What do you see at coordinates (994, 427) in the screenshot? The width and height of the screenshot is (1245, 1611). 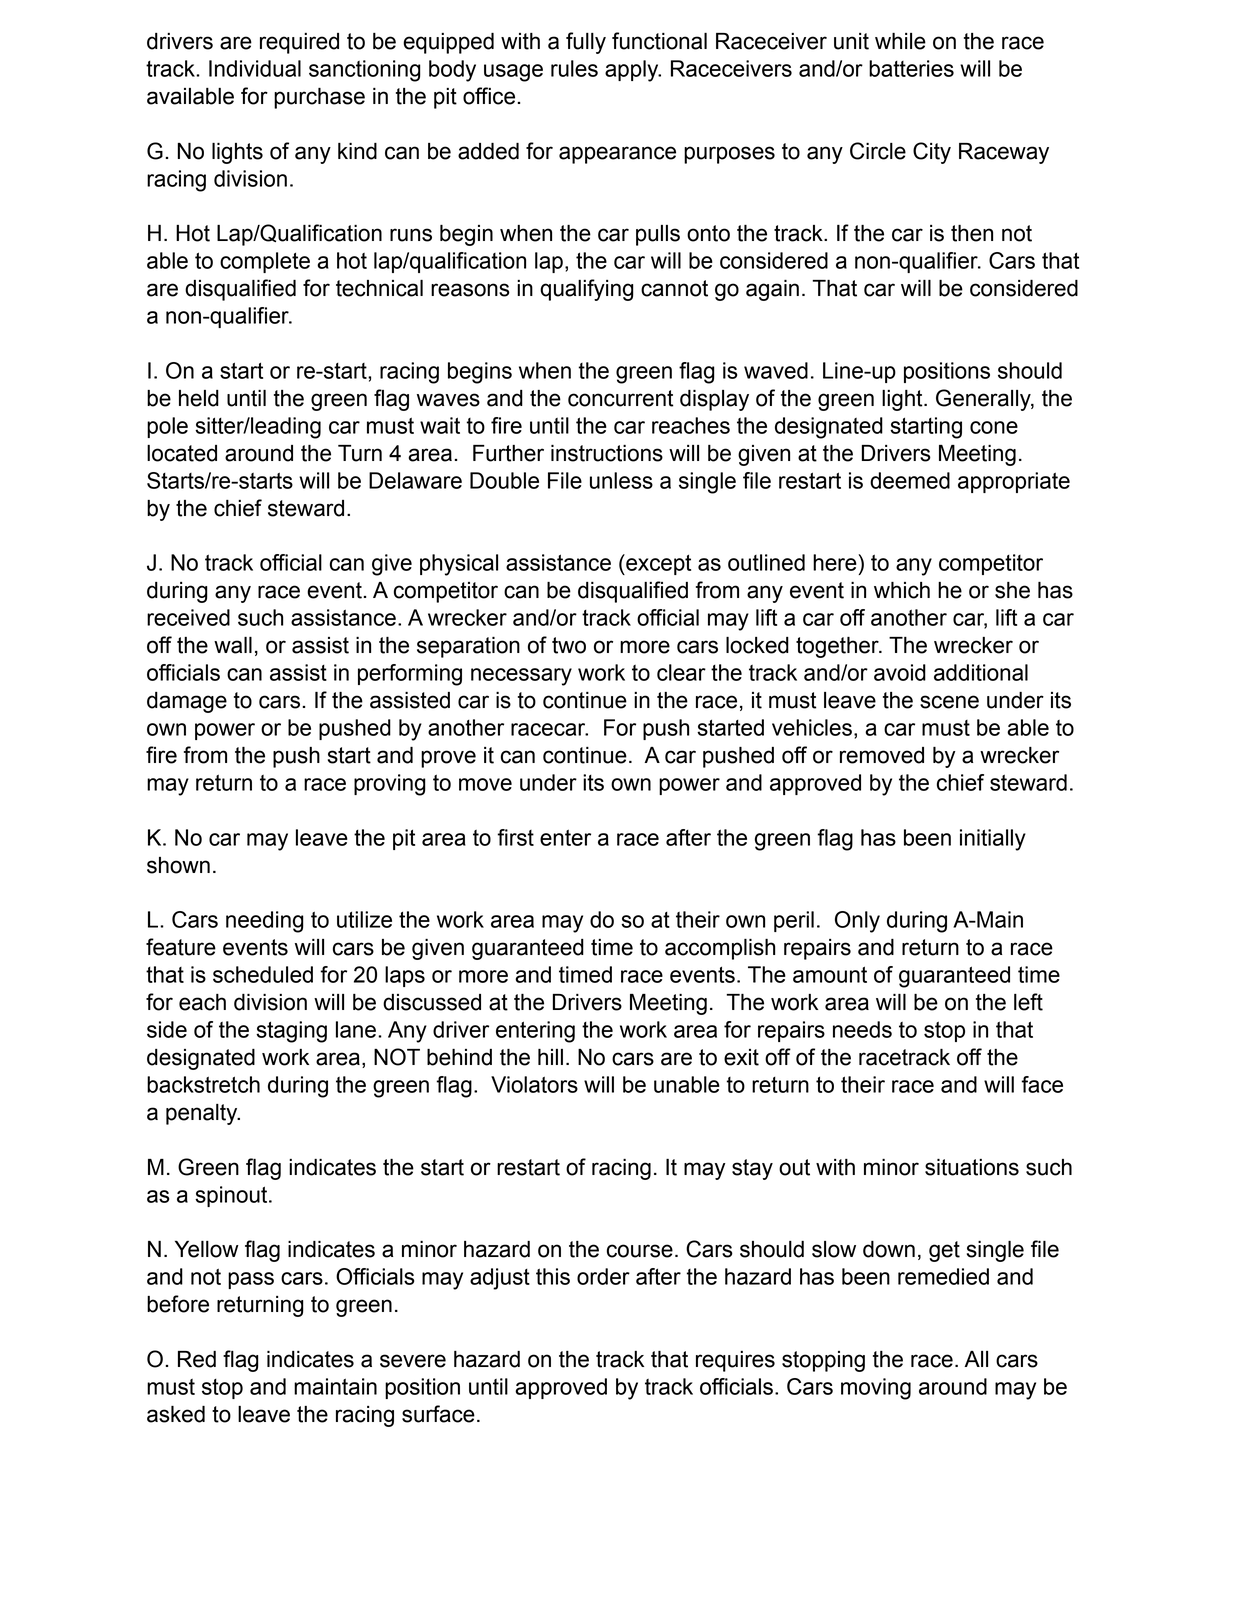 I see `cone` at bounding box center [994, 427].
